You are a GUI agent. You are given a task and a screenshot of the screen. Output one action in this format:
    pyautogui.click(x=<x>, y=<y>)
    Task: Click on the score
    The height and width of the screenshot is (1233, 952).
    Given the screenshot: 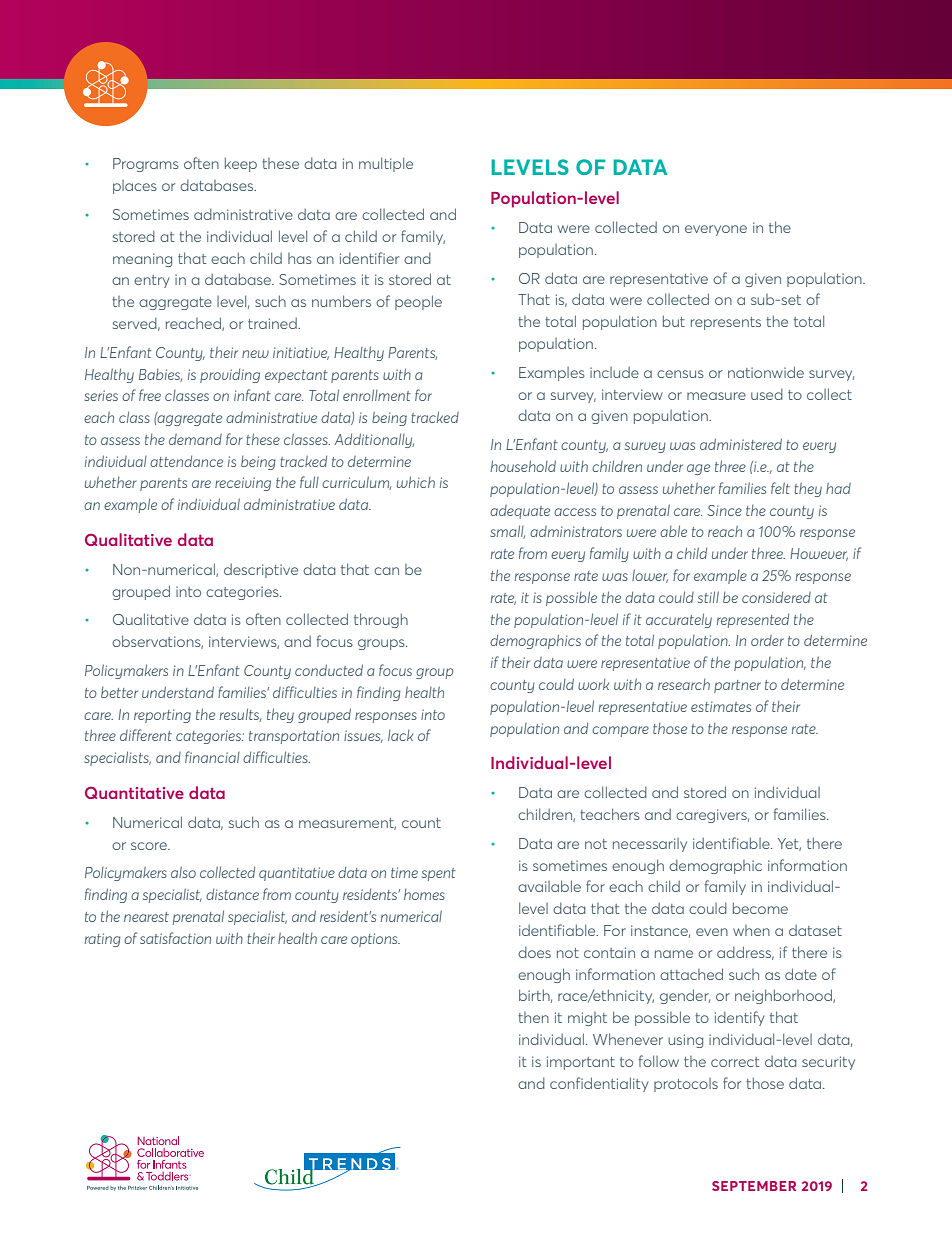 What is the action you would take?
    pyautogui.click(x=150, y=846)
